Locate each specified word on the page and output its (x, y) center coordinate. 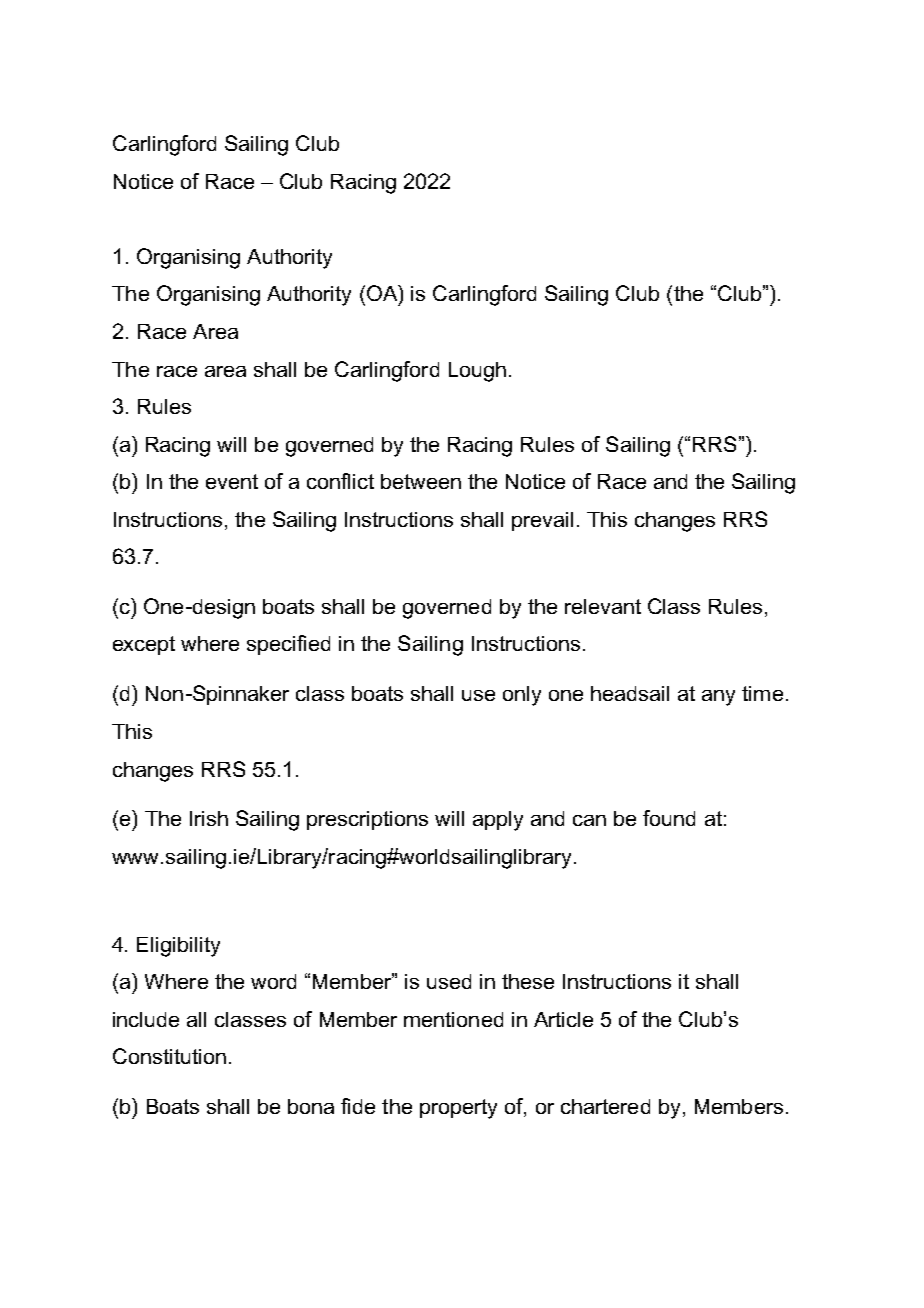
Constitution (169, 1056)
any (718, 698)
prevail (542, 521)
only (522, 696)
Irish (209, 818)
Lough (477, 372)
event (232, 481)
